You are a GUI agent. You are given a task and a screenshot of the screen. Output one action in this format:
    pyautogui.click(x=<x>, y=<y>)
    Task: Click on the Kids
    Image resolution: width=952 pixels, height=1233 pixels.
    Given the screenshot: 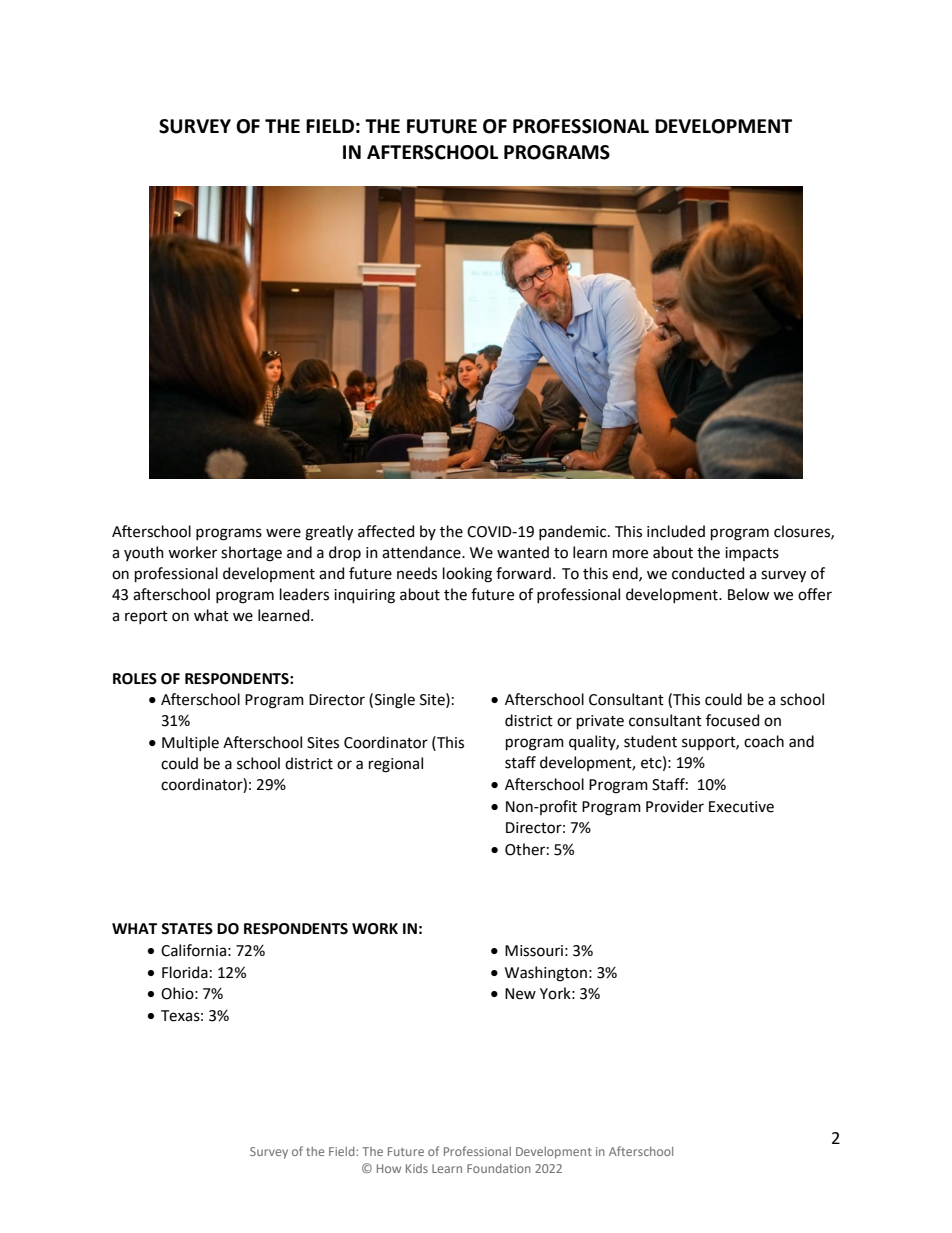 What is the action you would take?
    pyautogui.click(x=417, y=1168)
